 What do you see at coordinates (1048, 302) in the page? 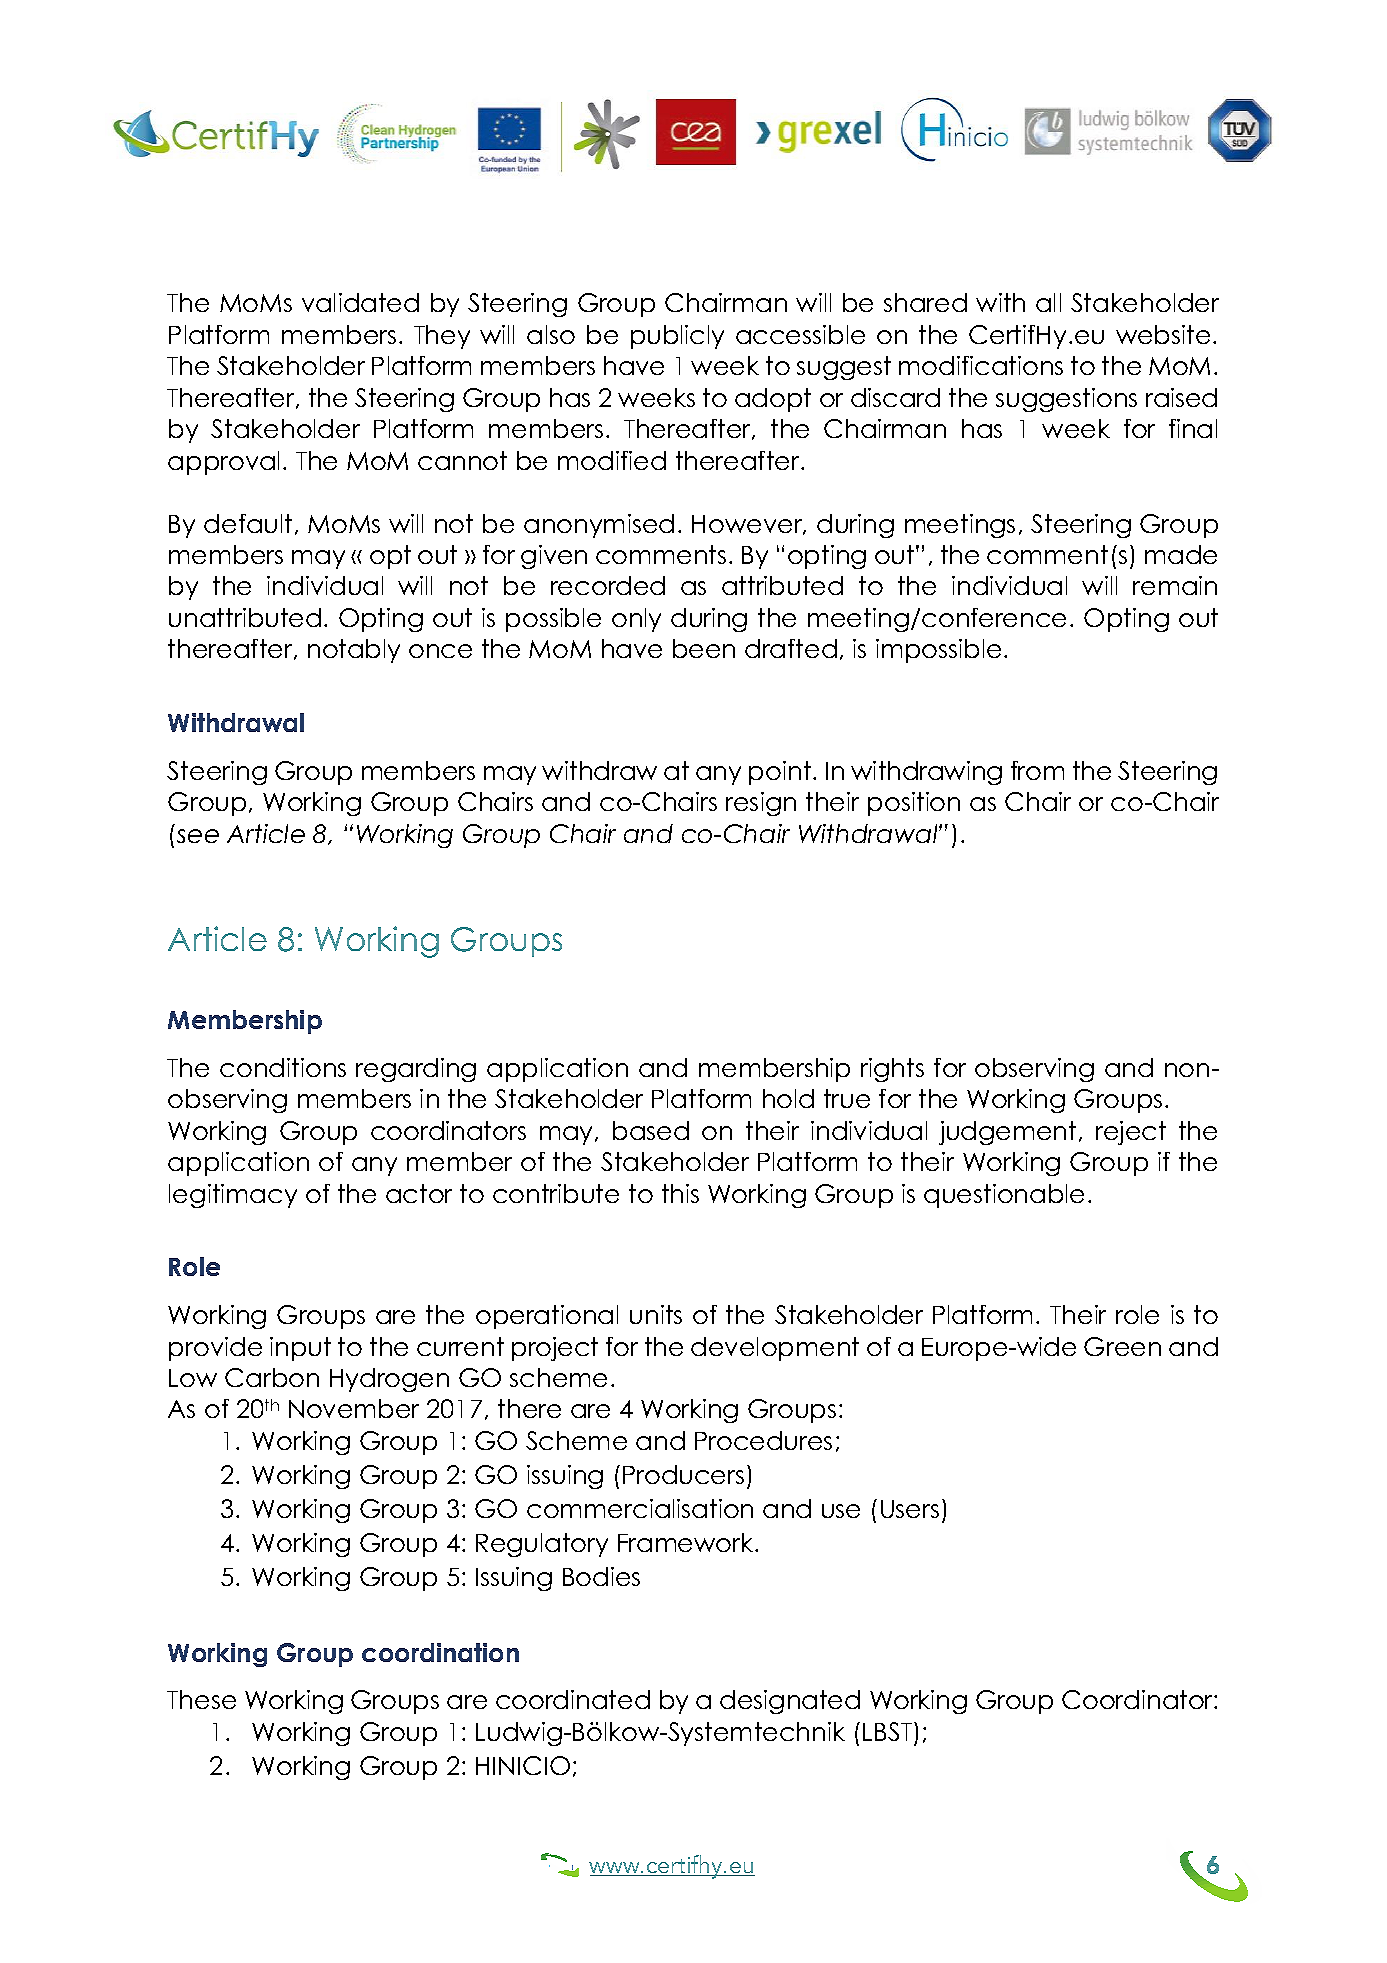
I see `all` at bounding box center [1048, 302].
